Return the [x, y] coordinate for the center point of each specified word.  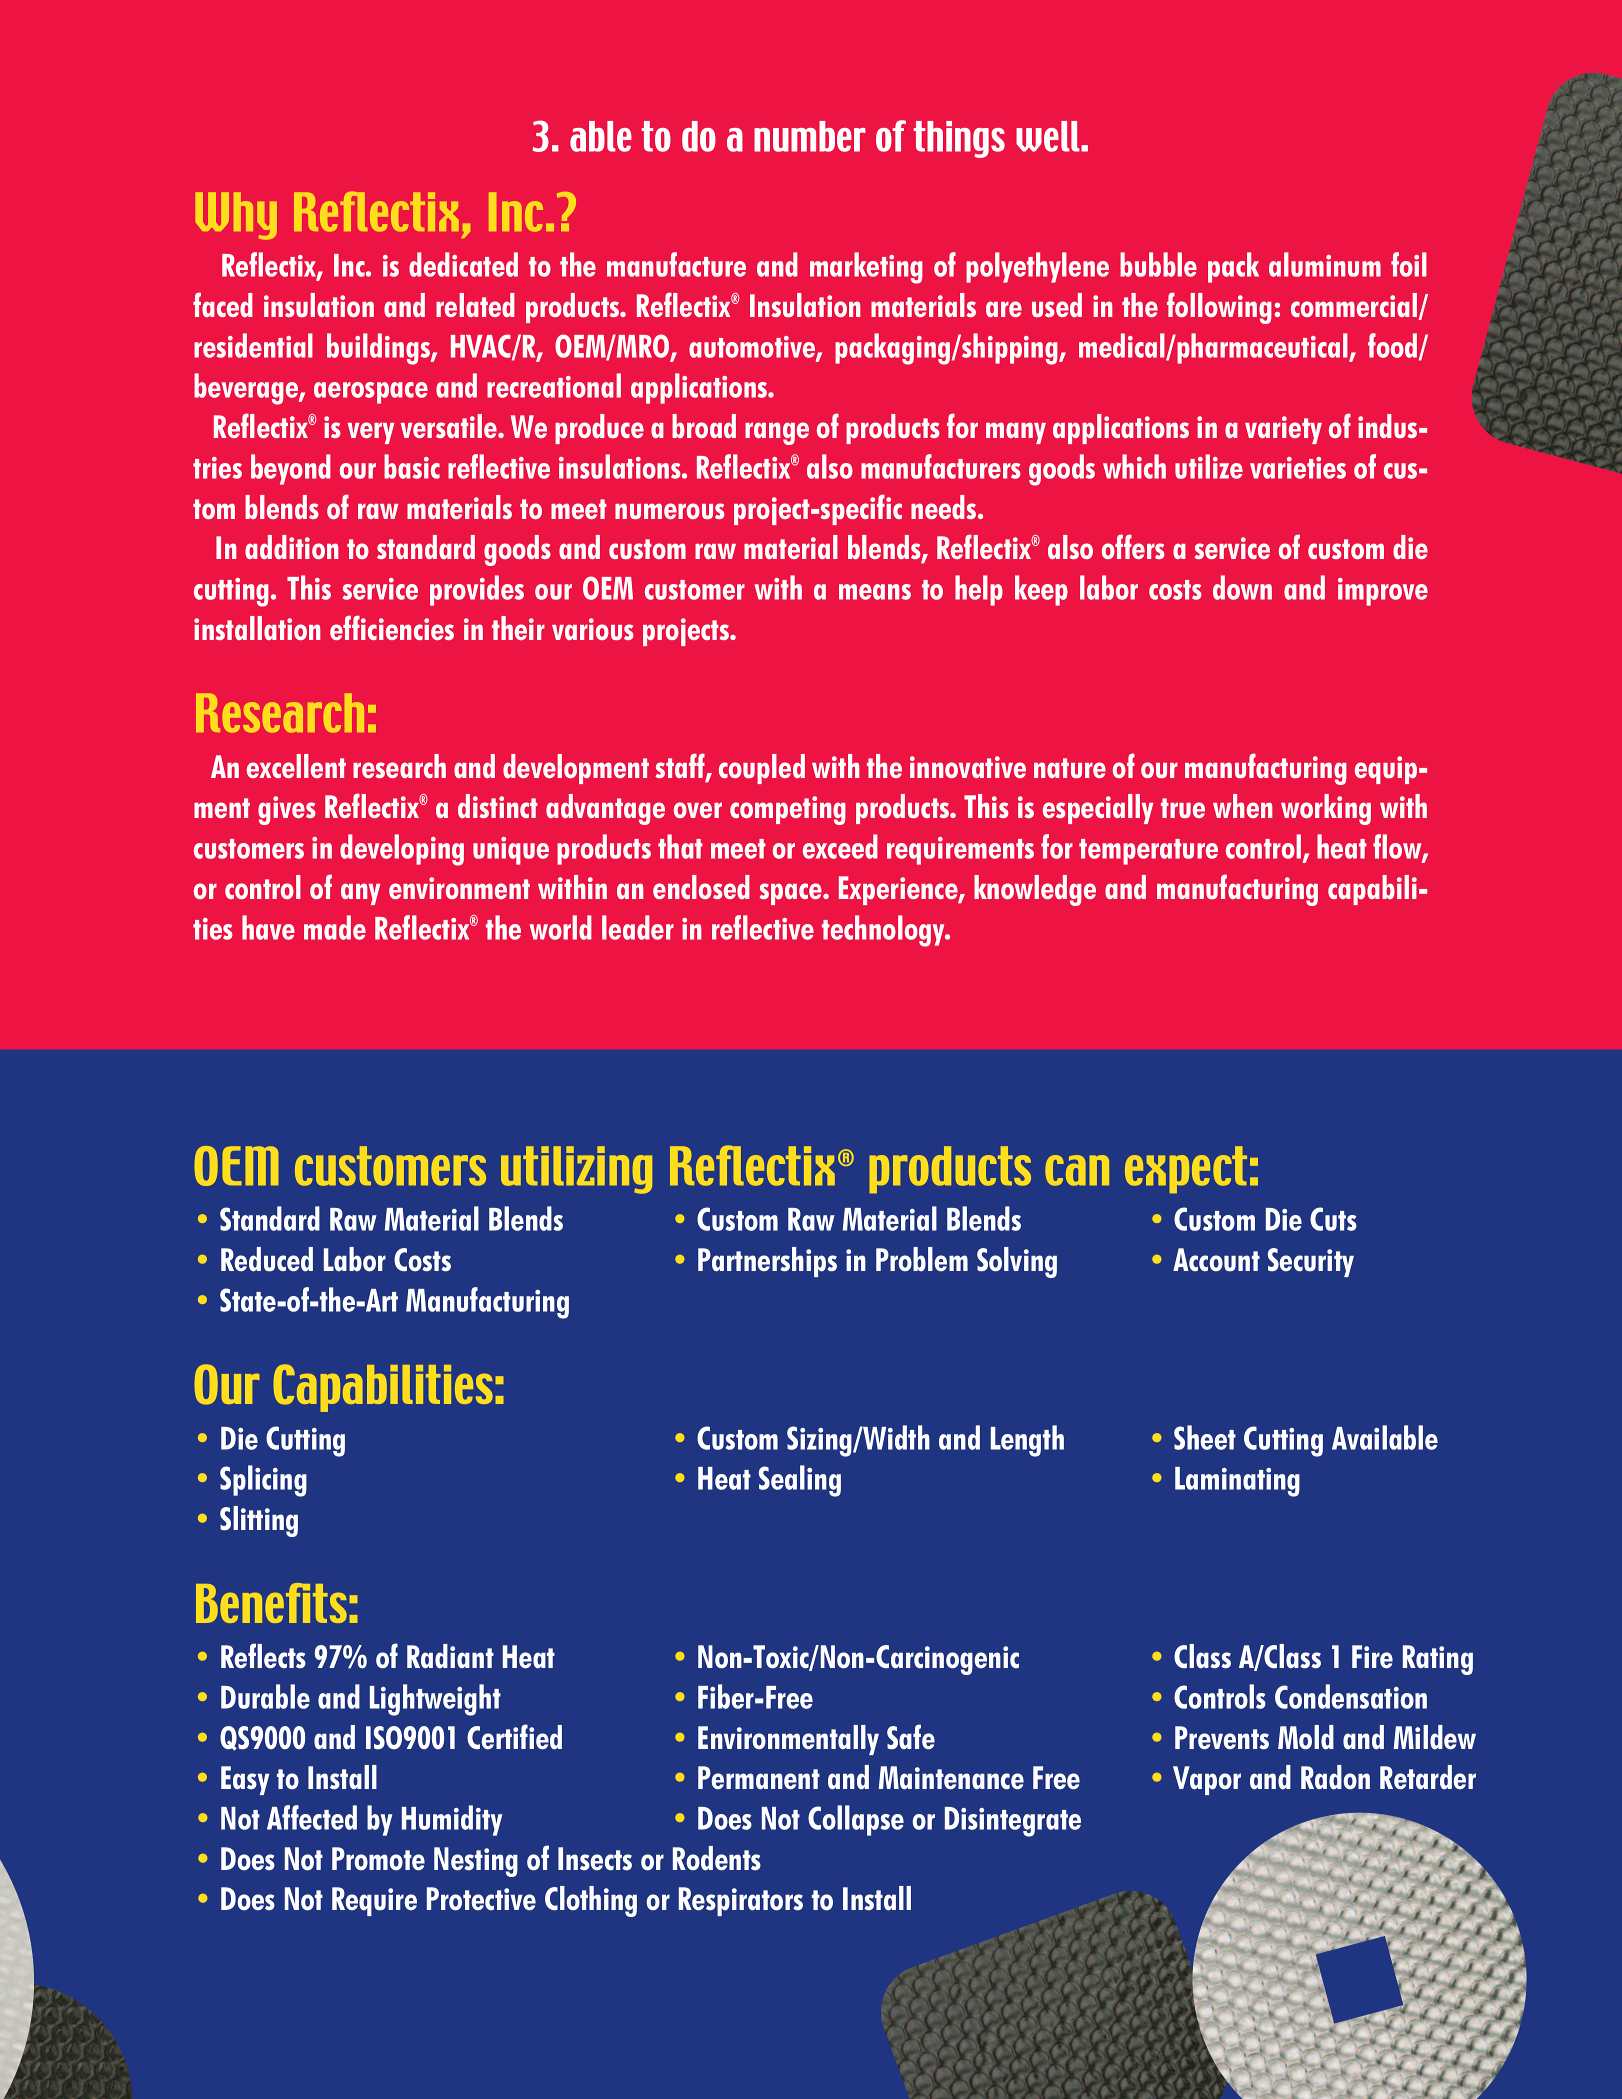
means [875, 592]
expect [1186, 1169]
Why [236, 216]
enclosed [701, 887]
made [335, 927]
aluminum [1325, 264]
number [809, 136]
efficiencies [392, 627]
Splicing [263, 1481]
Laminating [1237, 1482]
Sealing [800, 1481]
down [1242, 587]
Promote [378, 1859]
